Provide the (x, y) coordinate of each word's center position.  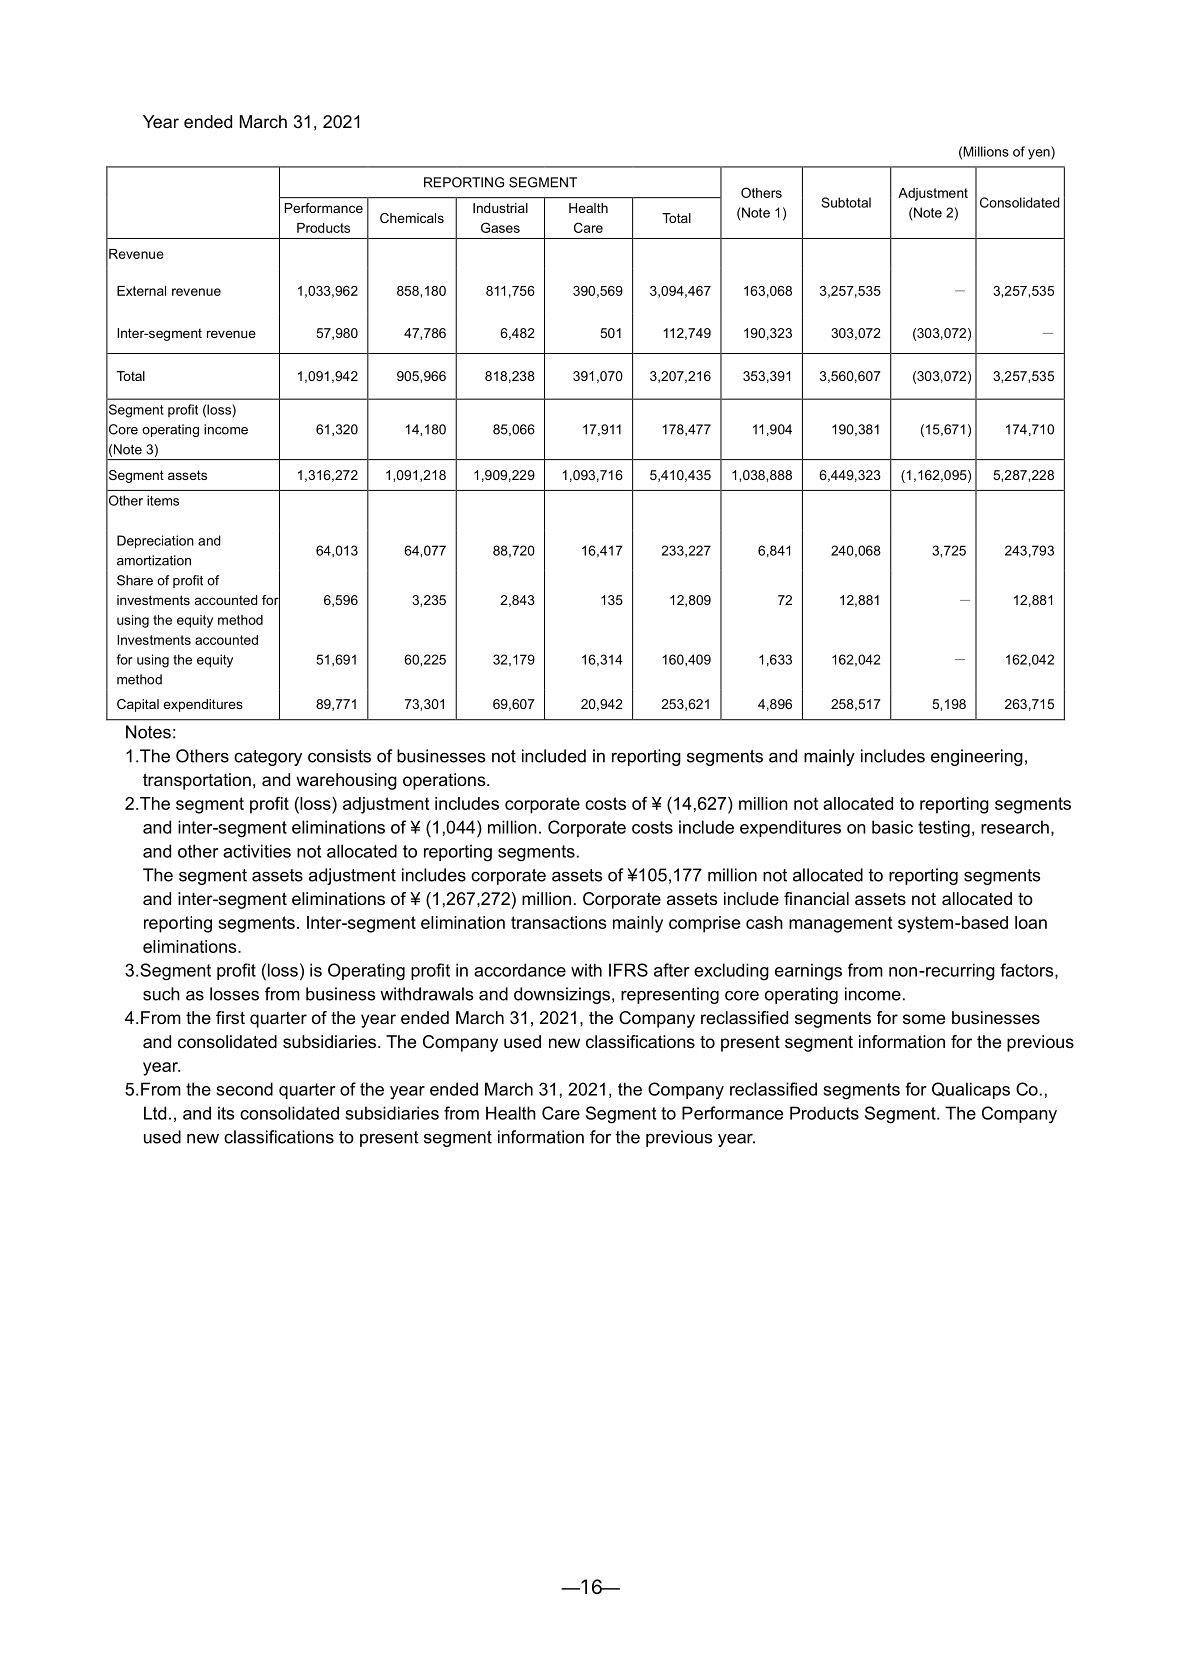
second (244, 1089)
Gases (500, 227)
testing (944, 829)
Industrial (500, 208)
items (163, 500)
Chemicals (412, 218)
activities (257, 851)
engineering (977, 757)
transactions (558, 922)
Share (135, 580)
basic (892, 827)
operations (445, 781)
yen (1040, 154)
